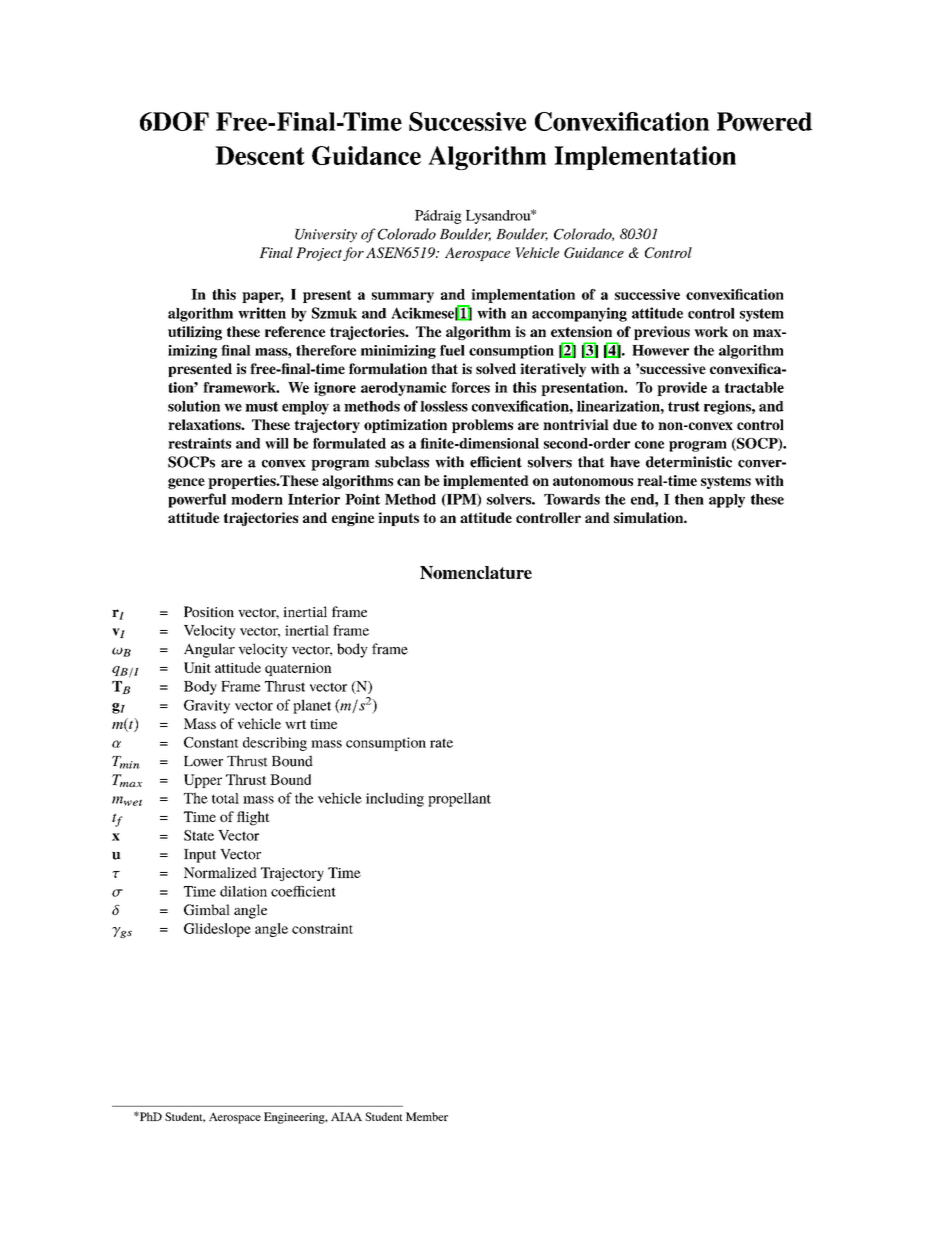 Image resolution: width=952 pixels, height=1233 pixels. Describe the element at coordinates (765, 121) in the screenshot. I see `Powered` at that location.
